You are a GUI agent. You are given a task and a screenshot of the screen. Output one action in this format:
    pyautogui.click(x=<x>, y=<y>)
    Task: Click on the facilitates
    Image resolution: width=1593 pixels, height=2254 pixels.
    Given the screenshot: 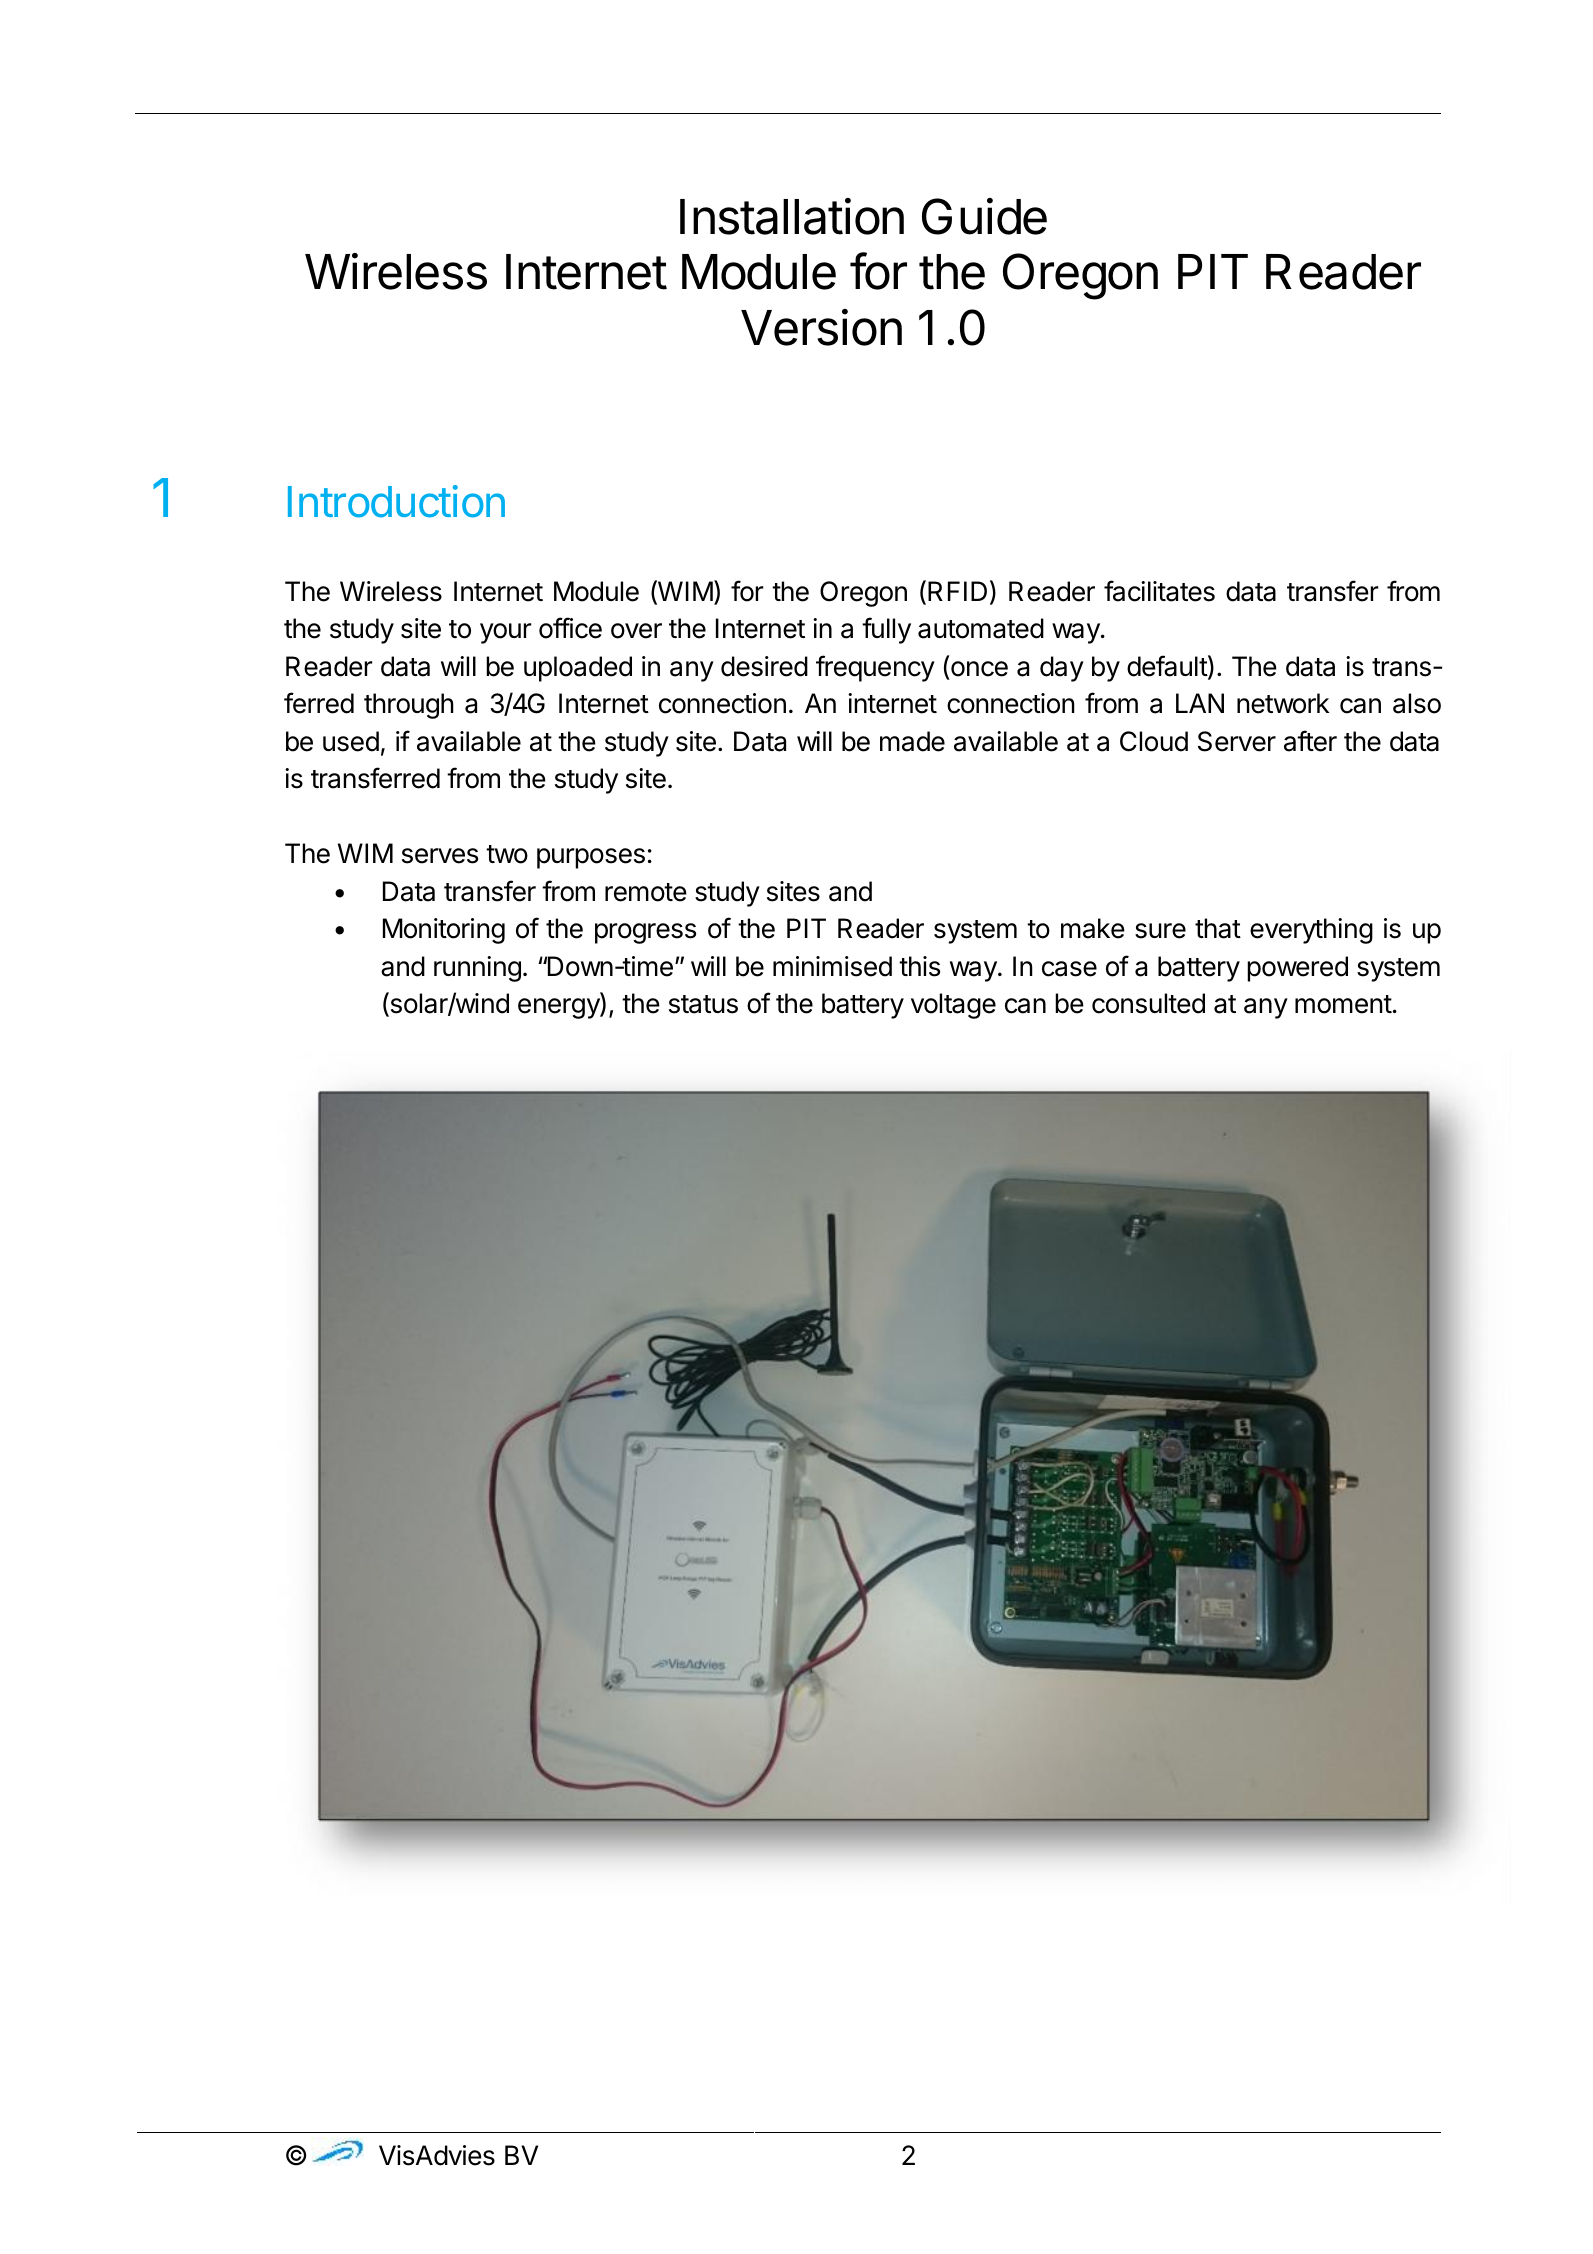 What is the action you would take?
    pyautogui.click(x=1159, y=591)
